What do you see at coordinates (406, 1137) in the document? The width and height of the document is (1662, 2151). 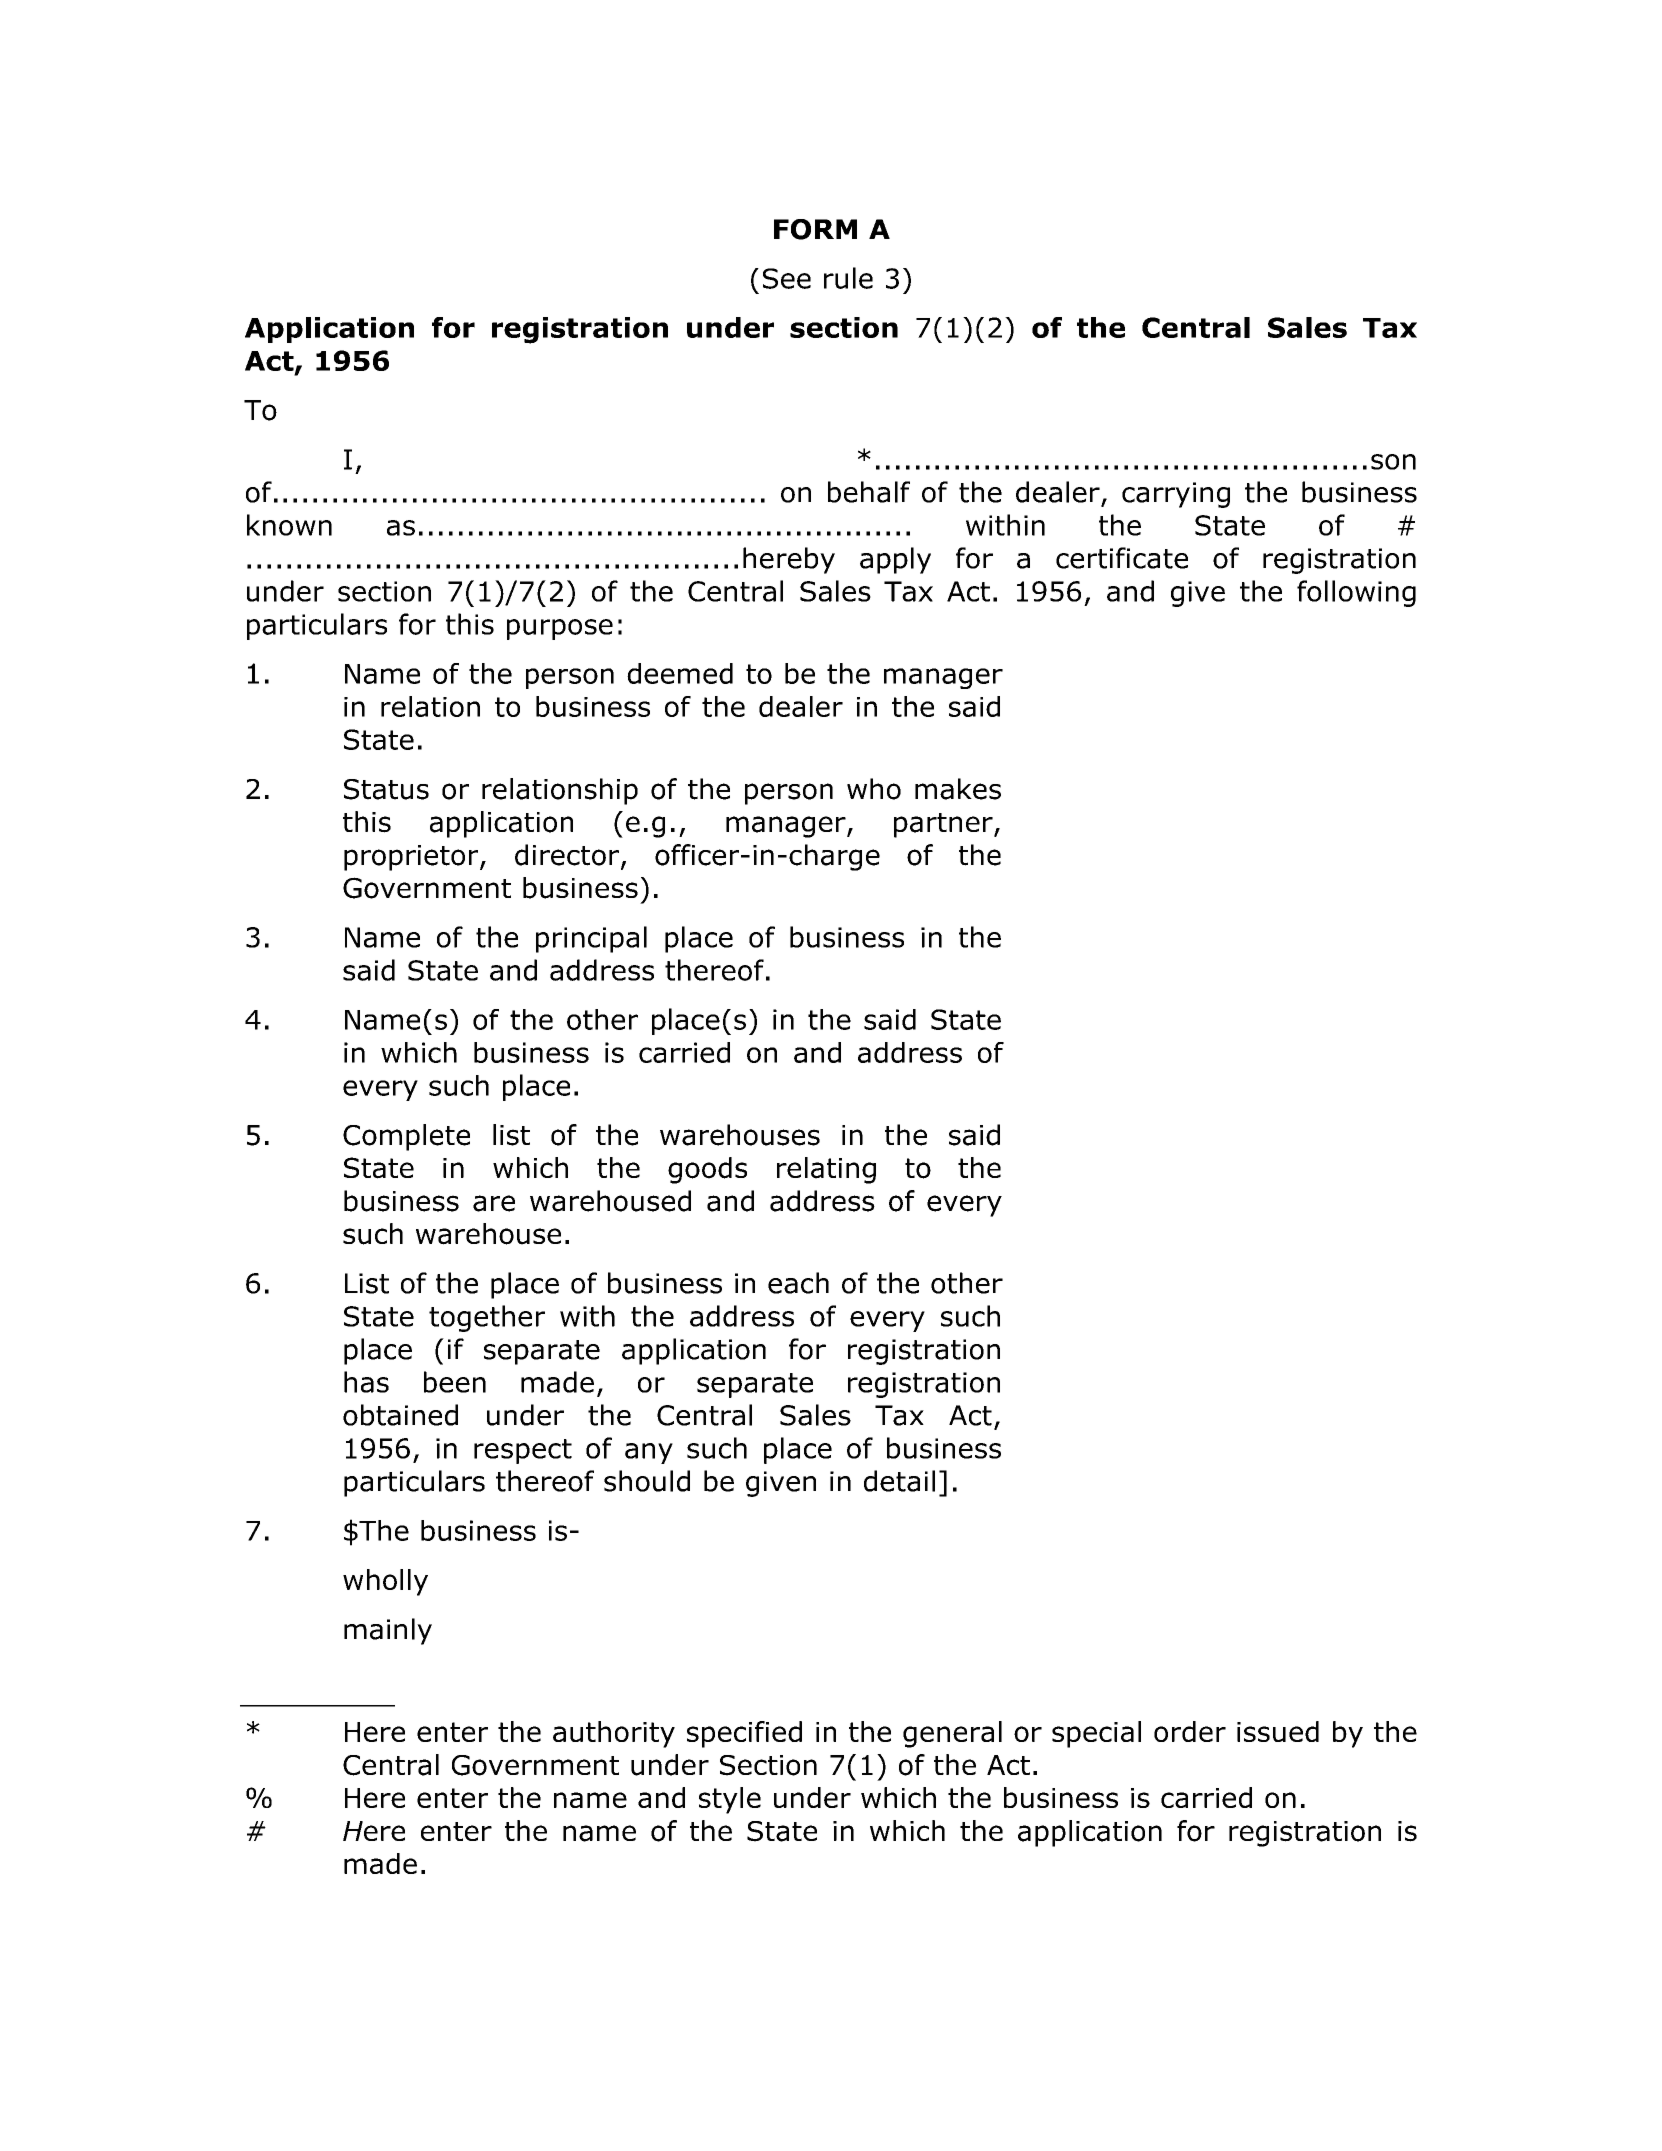 I see `Complete` at bounding box center [406, 1137].
